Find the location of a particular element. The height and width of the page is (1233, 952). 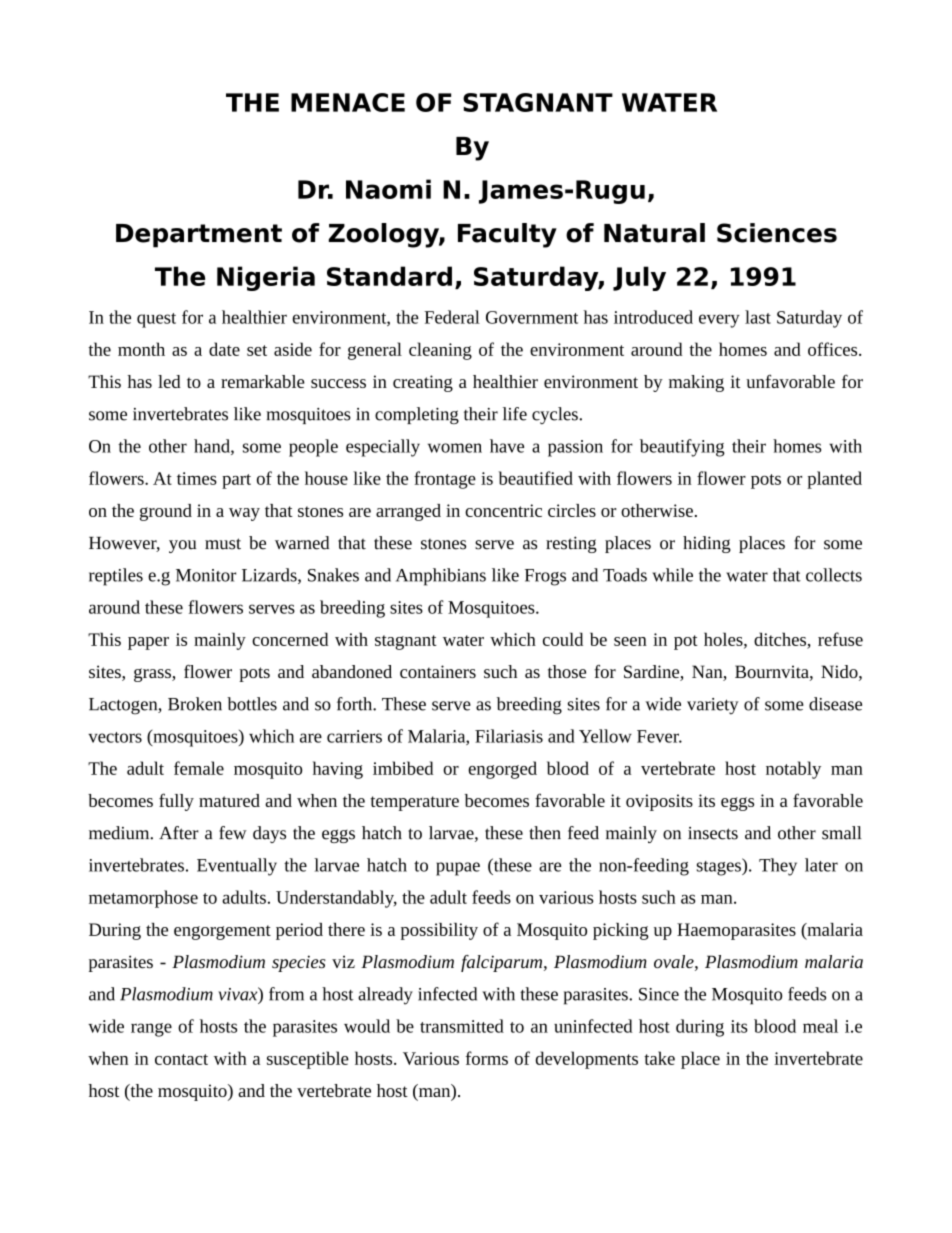

fully is located at coordinates (176, 802).
